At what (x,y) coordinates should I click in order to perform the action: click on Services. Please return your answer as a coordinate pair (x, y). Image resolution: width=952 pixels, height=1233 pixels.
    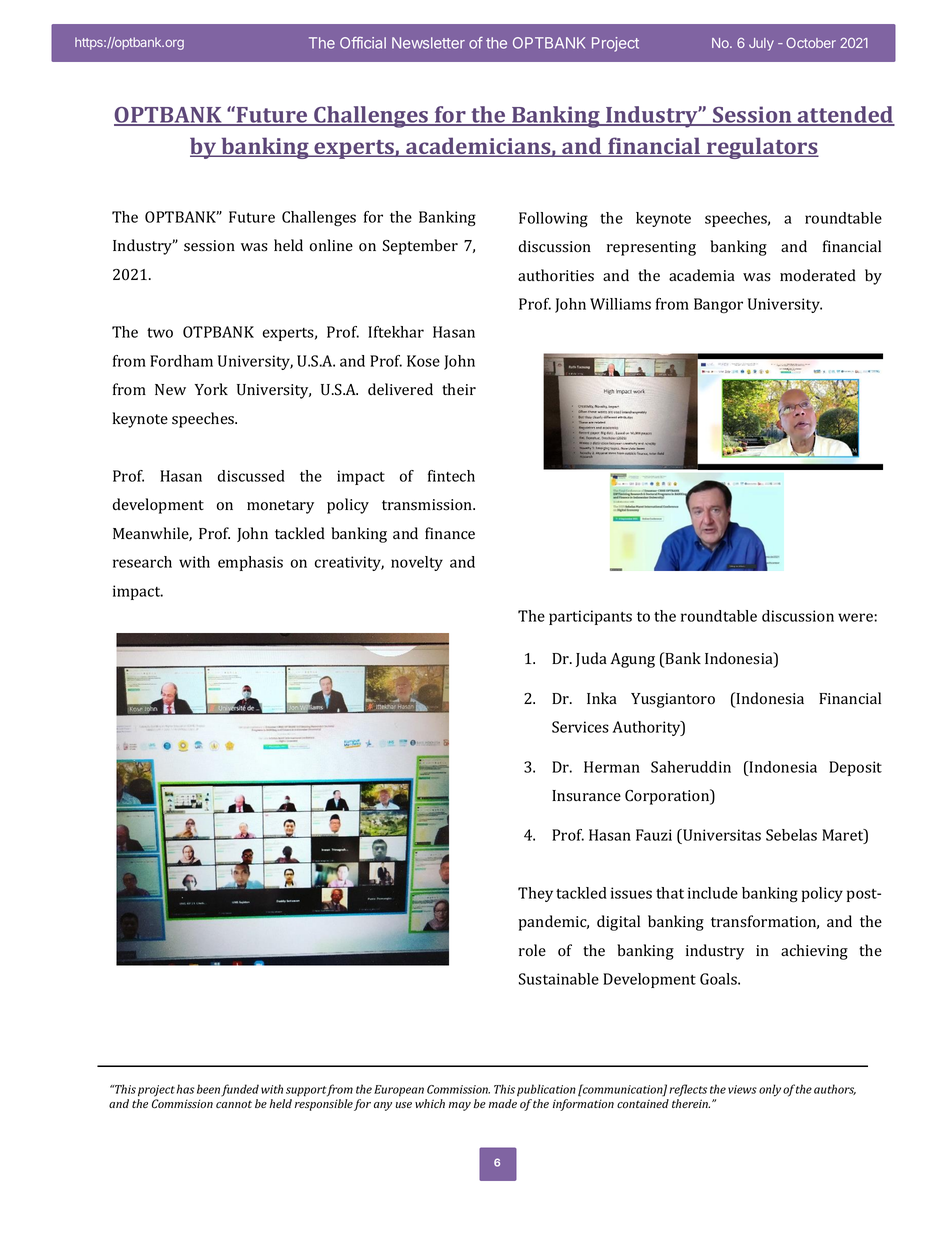
    Looking at the image, I should click on (580, 727).
